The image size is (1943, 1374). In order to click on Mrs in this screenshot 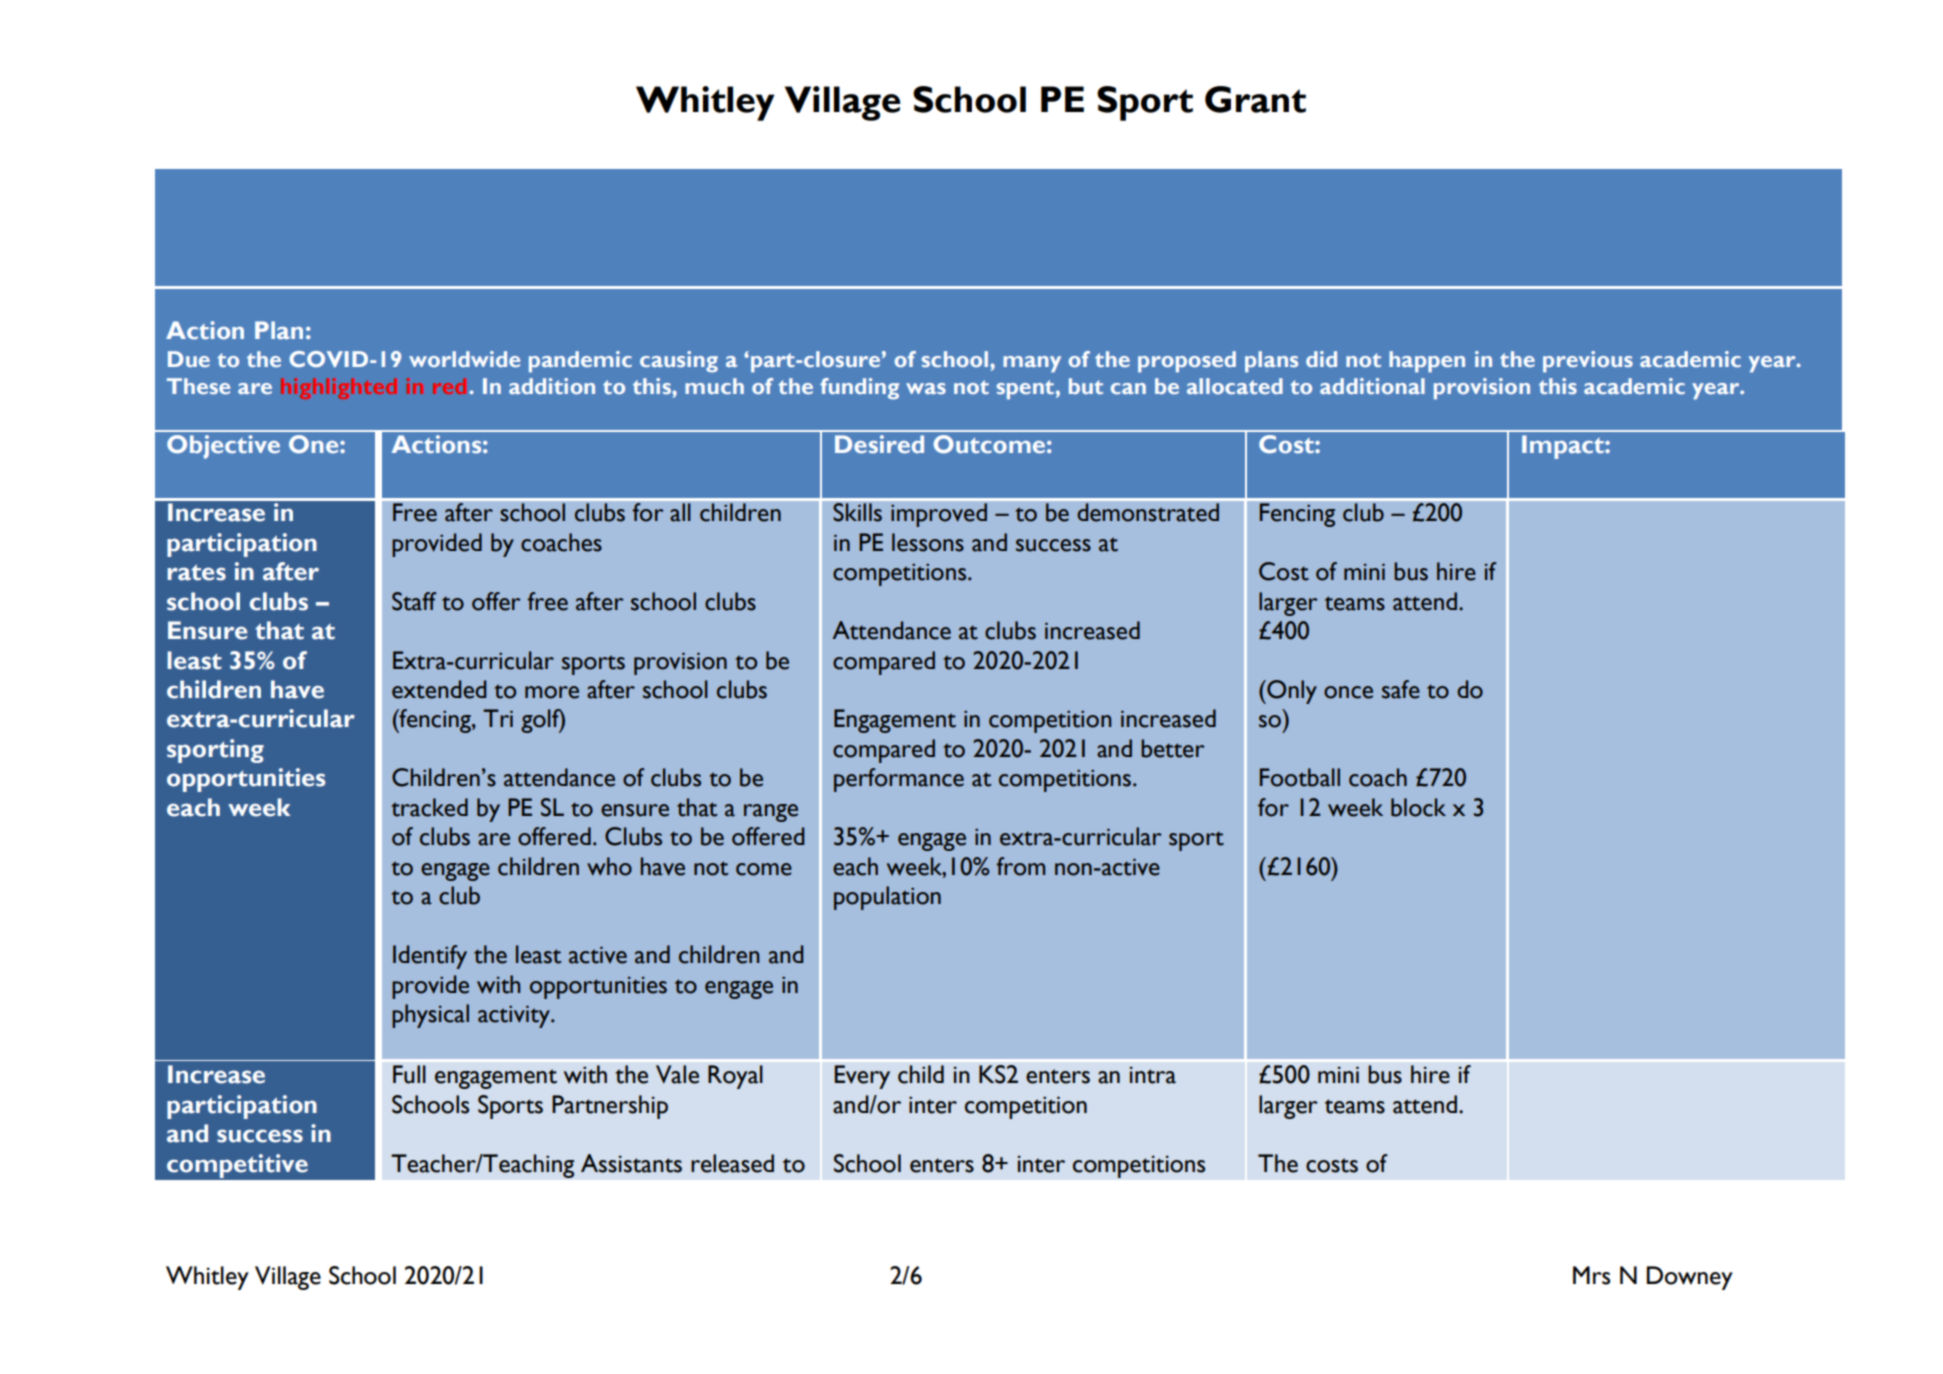, I will do `click(1592, 1275)`.
